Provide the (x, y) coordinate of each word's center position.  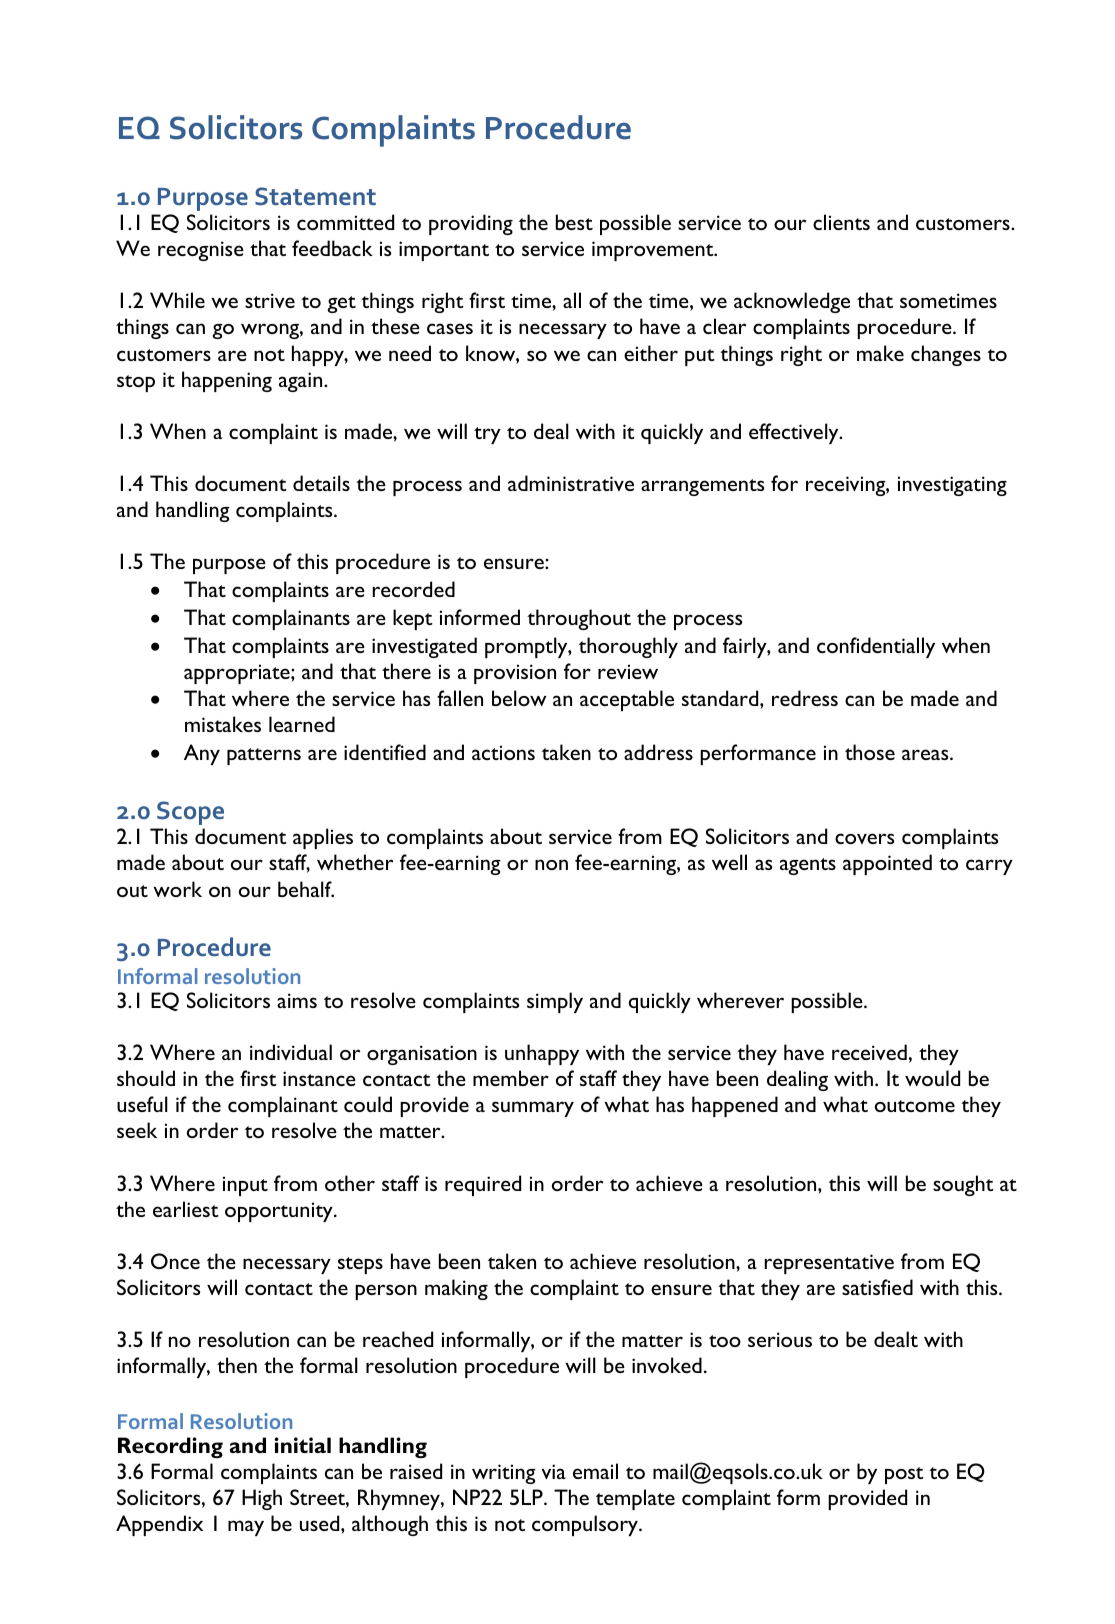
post (904, 1475)
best (574, 222)
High (262, 1499)
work (177, 889)
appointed (887, 864)
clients (841, 222)
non (551, 864)
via (554, 1471)
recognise (201, 251)
